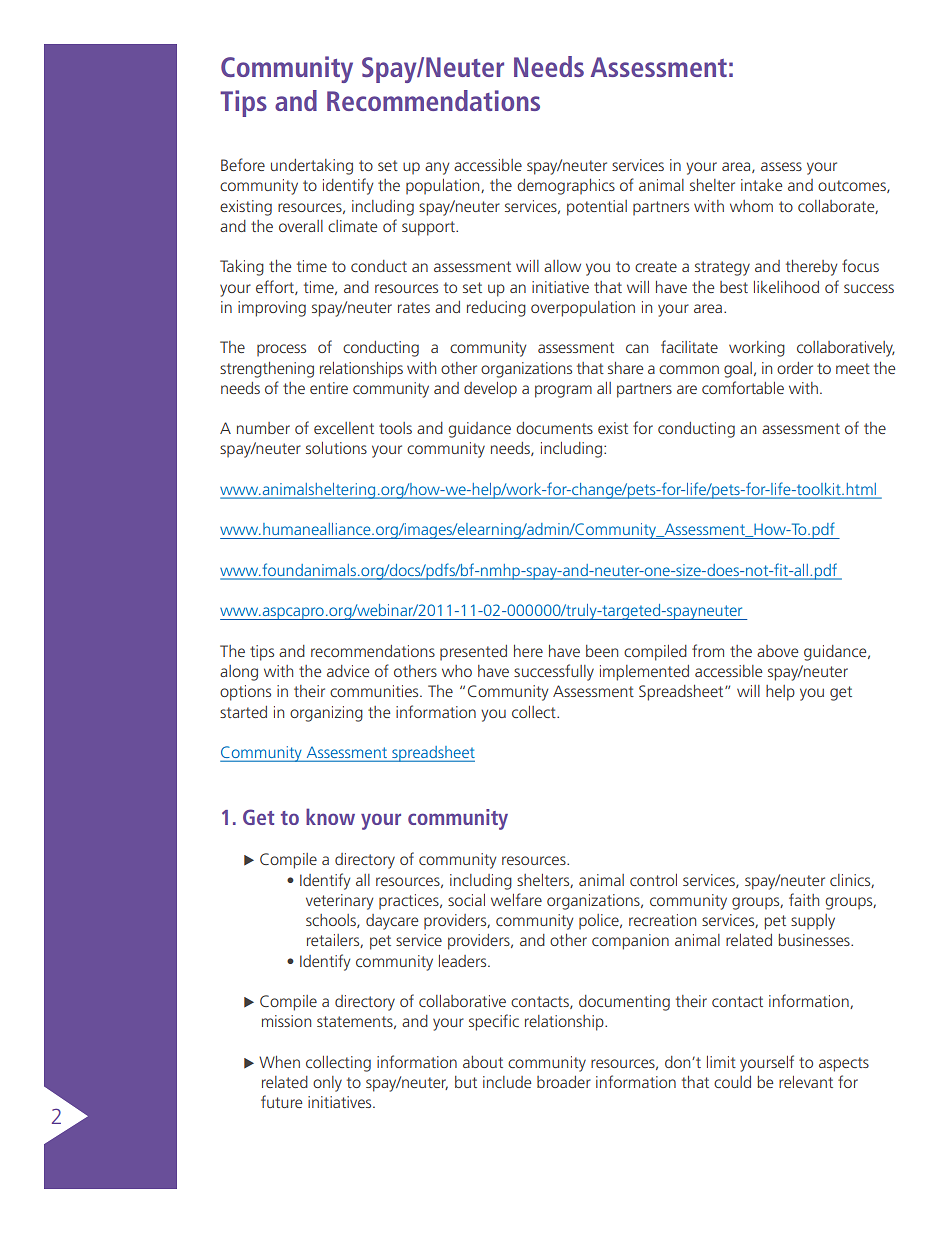  What do you see at coordinates (761, 185) in the document?
I see `intake` at bounding box center [761, 185].
